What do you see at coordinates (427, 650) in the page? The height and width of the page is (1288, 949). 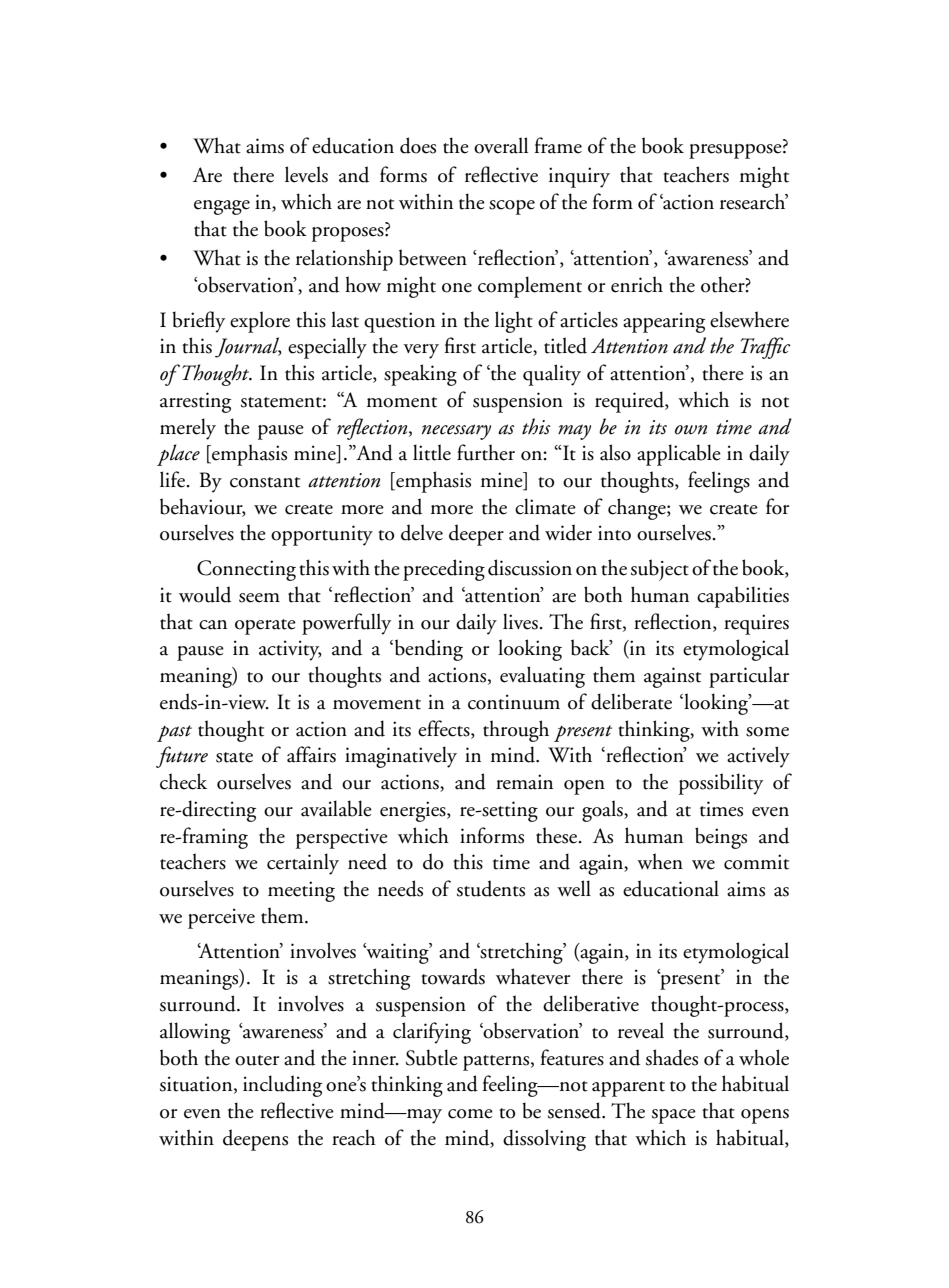 I see `bending` at bounding box center [427, 650].
